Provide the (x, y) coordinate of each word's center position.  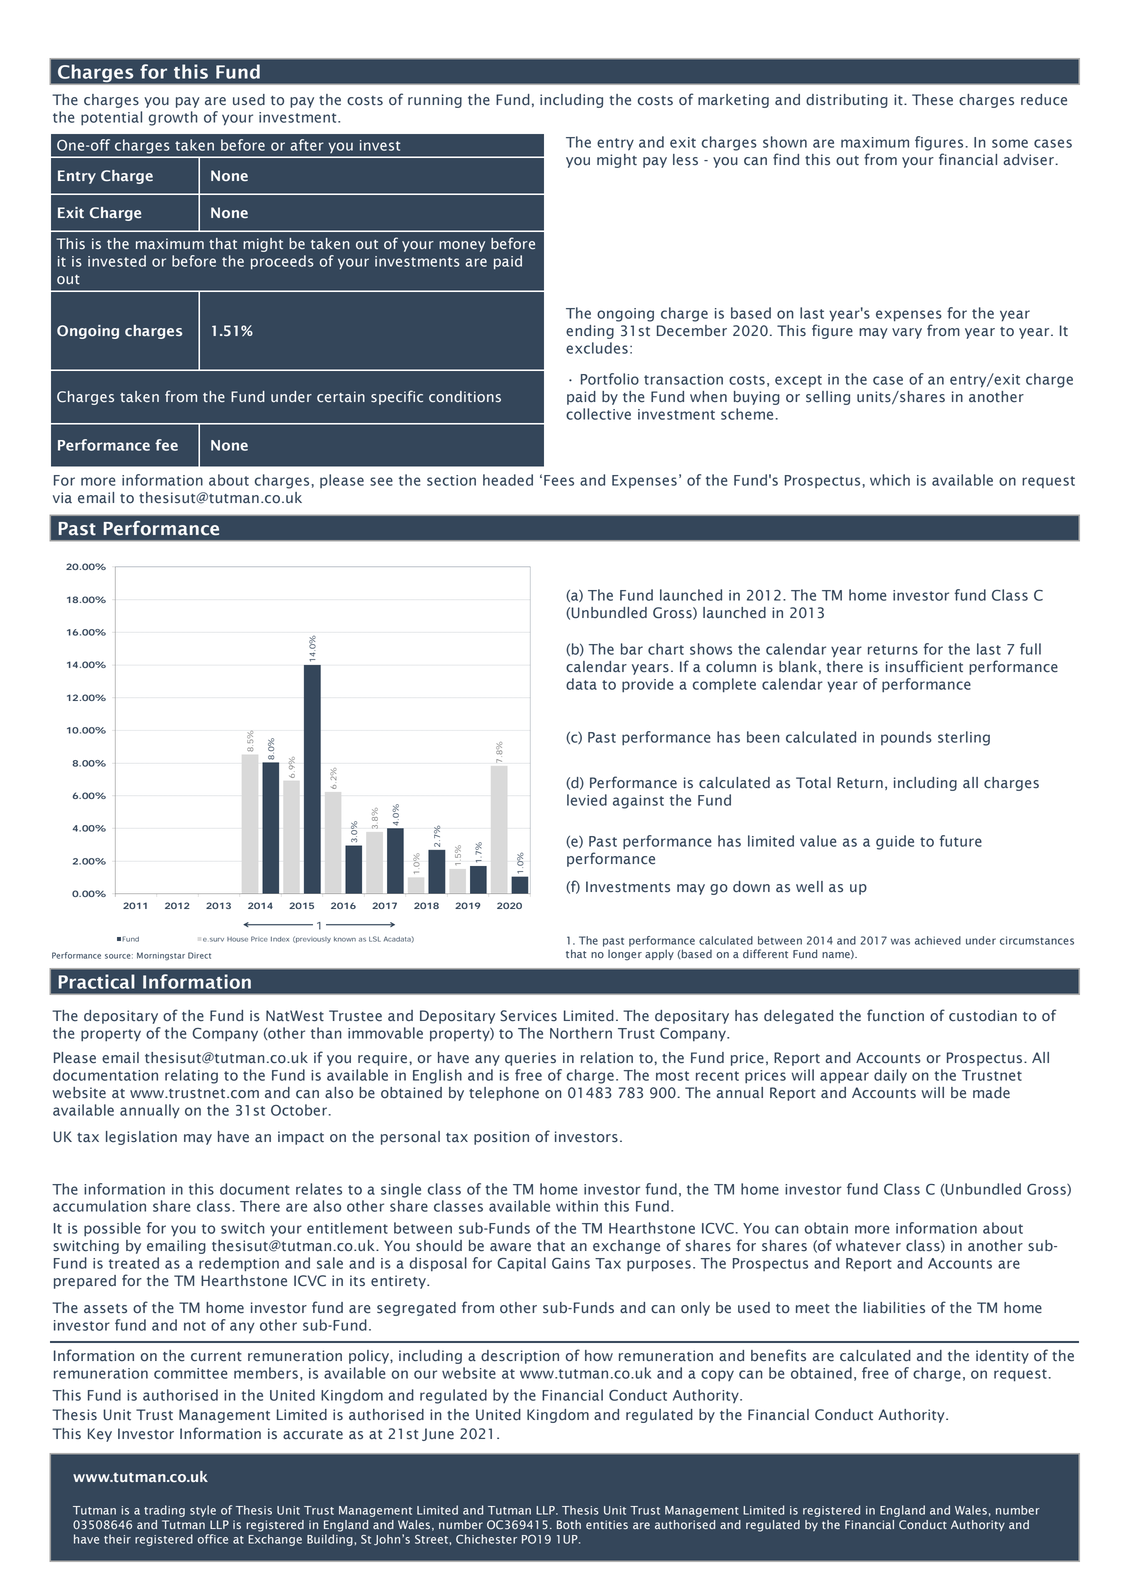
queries (530, 1059)
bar (632, 649)
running (435, 101)
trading (164, 1511)
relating (191, 1076)
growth (173, 118)
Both (569, 1525)
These (932, 100)
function (895, 1015)
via (62, 497)
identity (1002, 1357)
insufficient (924, 666)
